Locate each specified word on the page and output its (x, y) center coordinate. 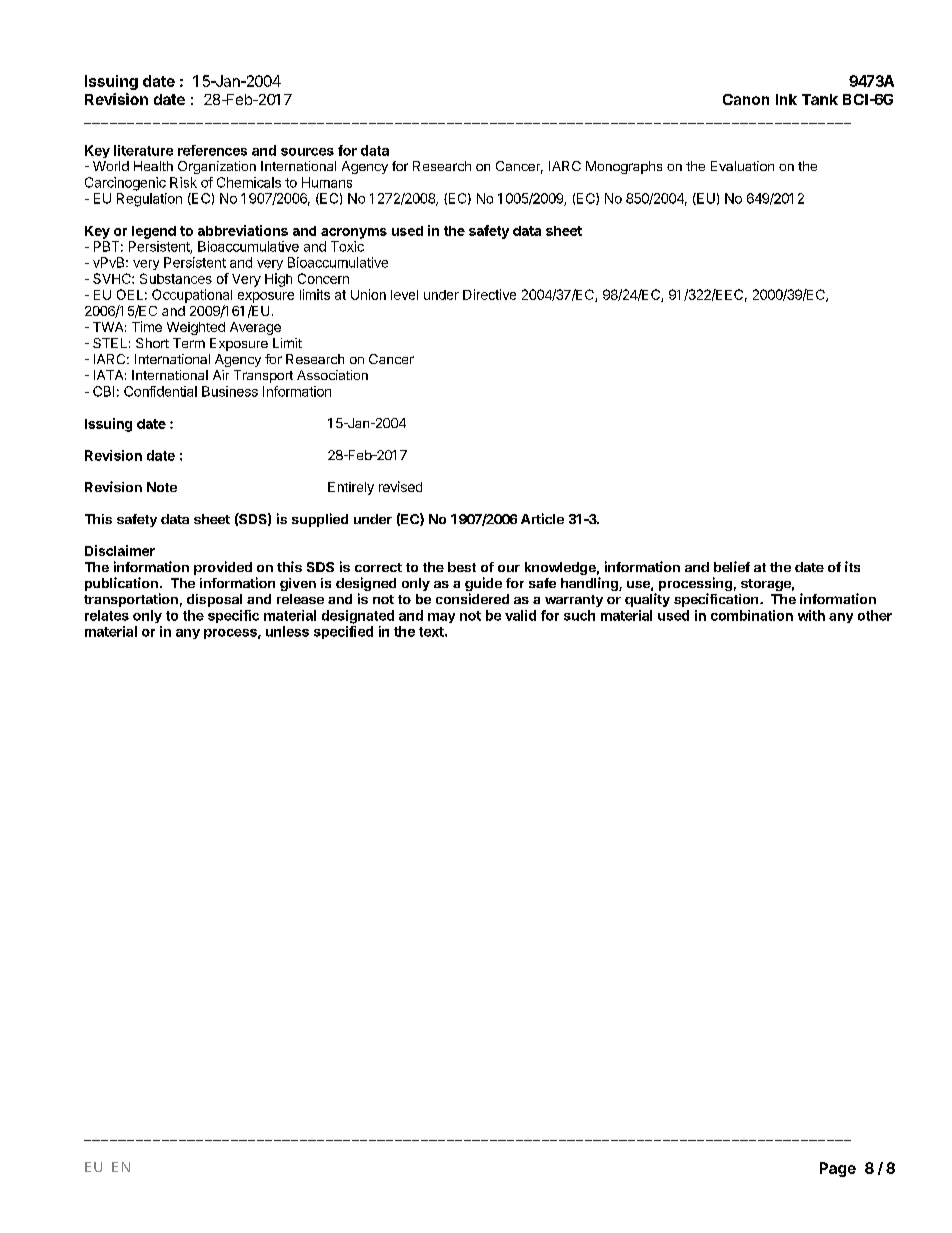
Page (838, 1169)
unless (287, 631)
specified (343, 632)
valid (520, 615)
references (212, 150)
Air (221, 375)
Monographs (624, 167)
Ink (786, 99)
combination (752, 615)
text (432, 632)
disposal (214, 600)
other (875, 615)
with (811, 615)
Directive (489, 294)
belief (732, 566)
